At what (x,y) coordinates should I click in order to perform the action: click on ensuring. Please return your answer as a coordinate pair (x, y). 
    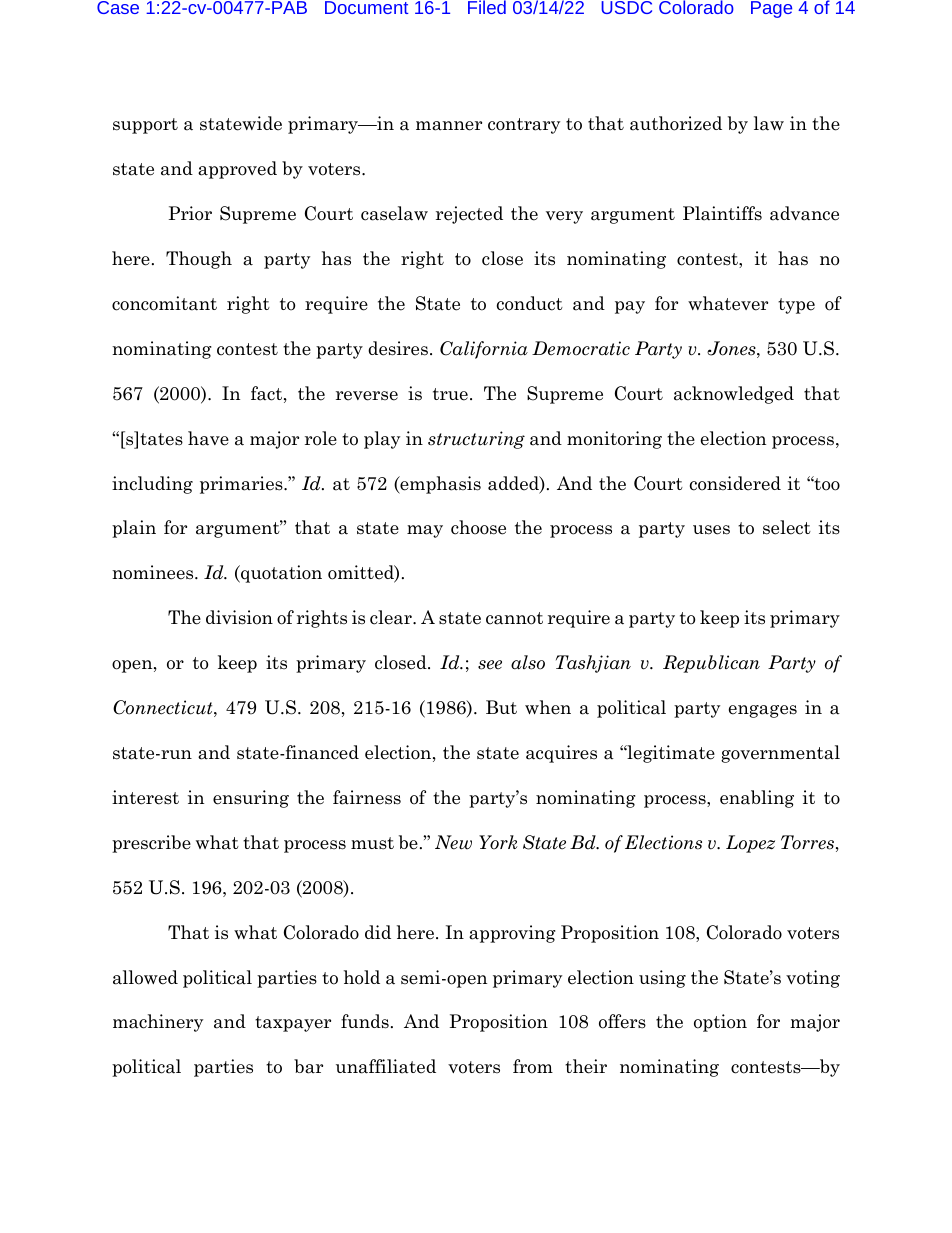
    Looking at the image, I should click on (251, 799).
